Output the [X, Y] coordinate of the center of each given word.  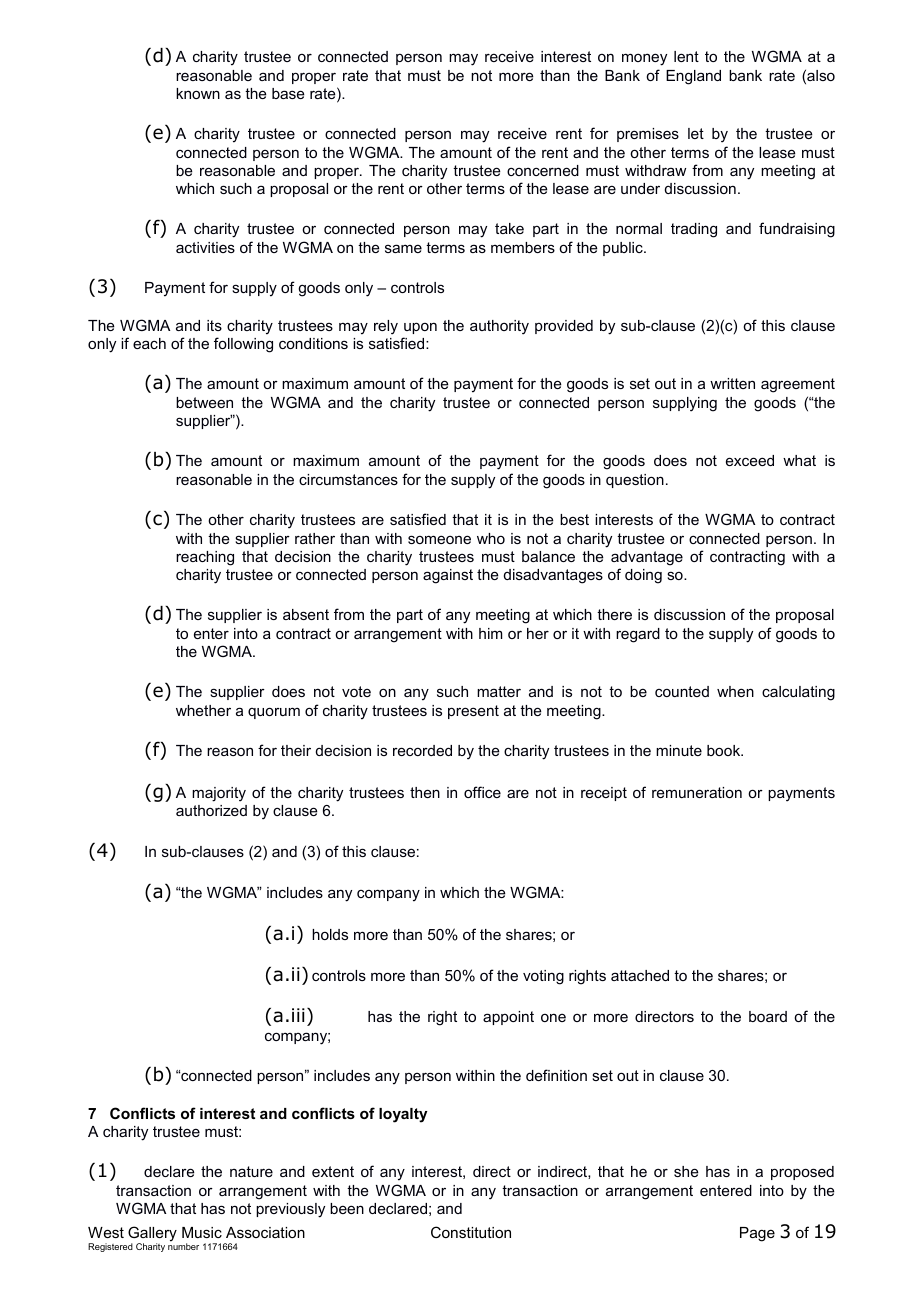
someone [439, 539]
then [425, 792]
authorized [211, 810]
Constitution [471, 1232]
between [204, 402]
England [693, 77]
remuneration [697, 792]
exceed [750, 460]
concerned [543, 170]
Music [202, 1232]
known [198, 93]
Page [757, 1234]
